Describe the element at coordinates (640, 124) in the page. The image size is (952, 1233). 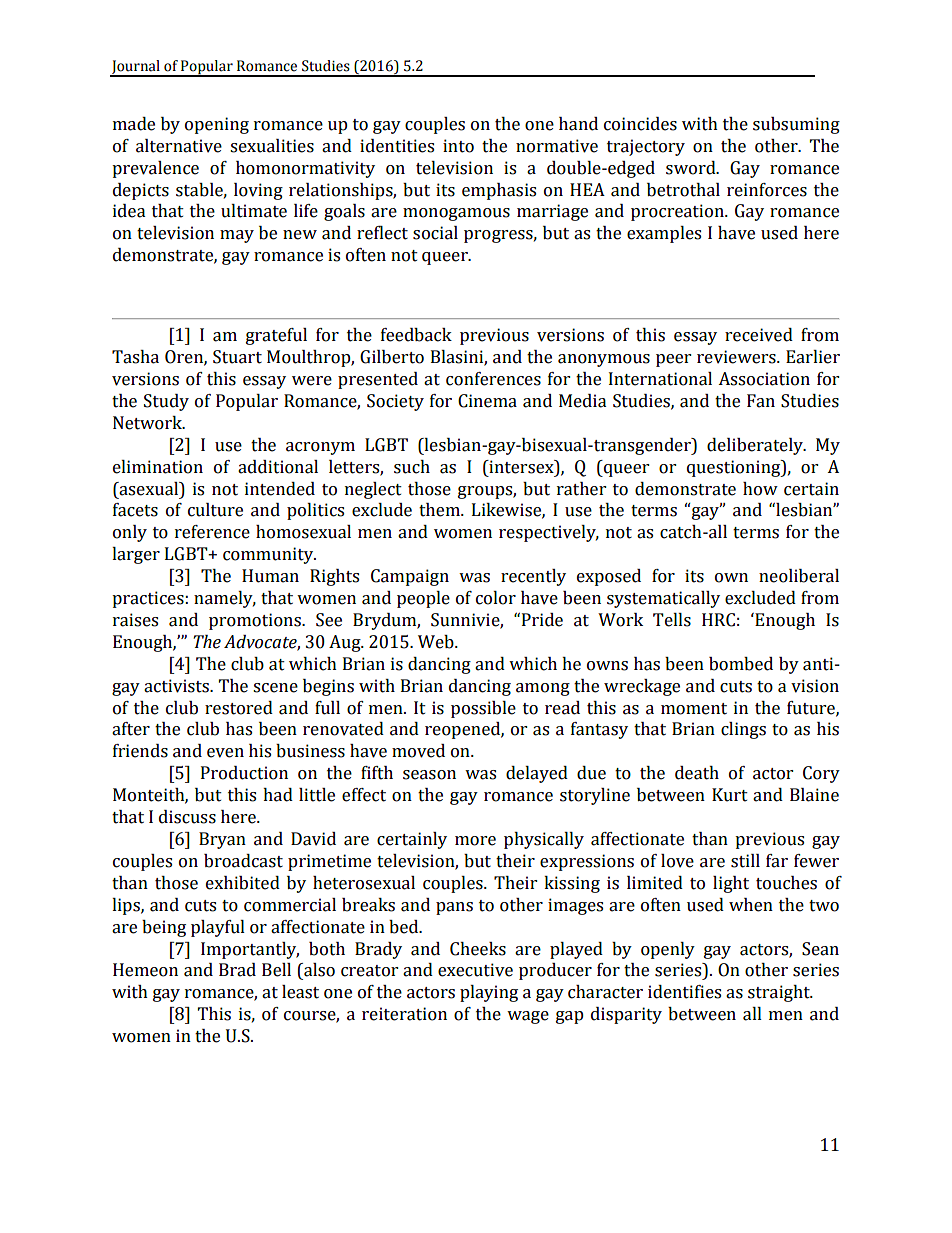
I see `coincides` at that location.
